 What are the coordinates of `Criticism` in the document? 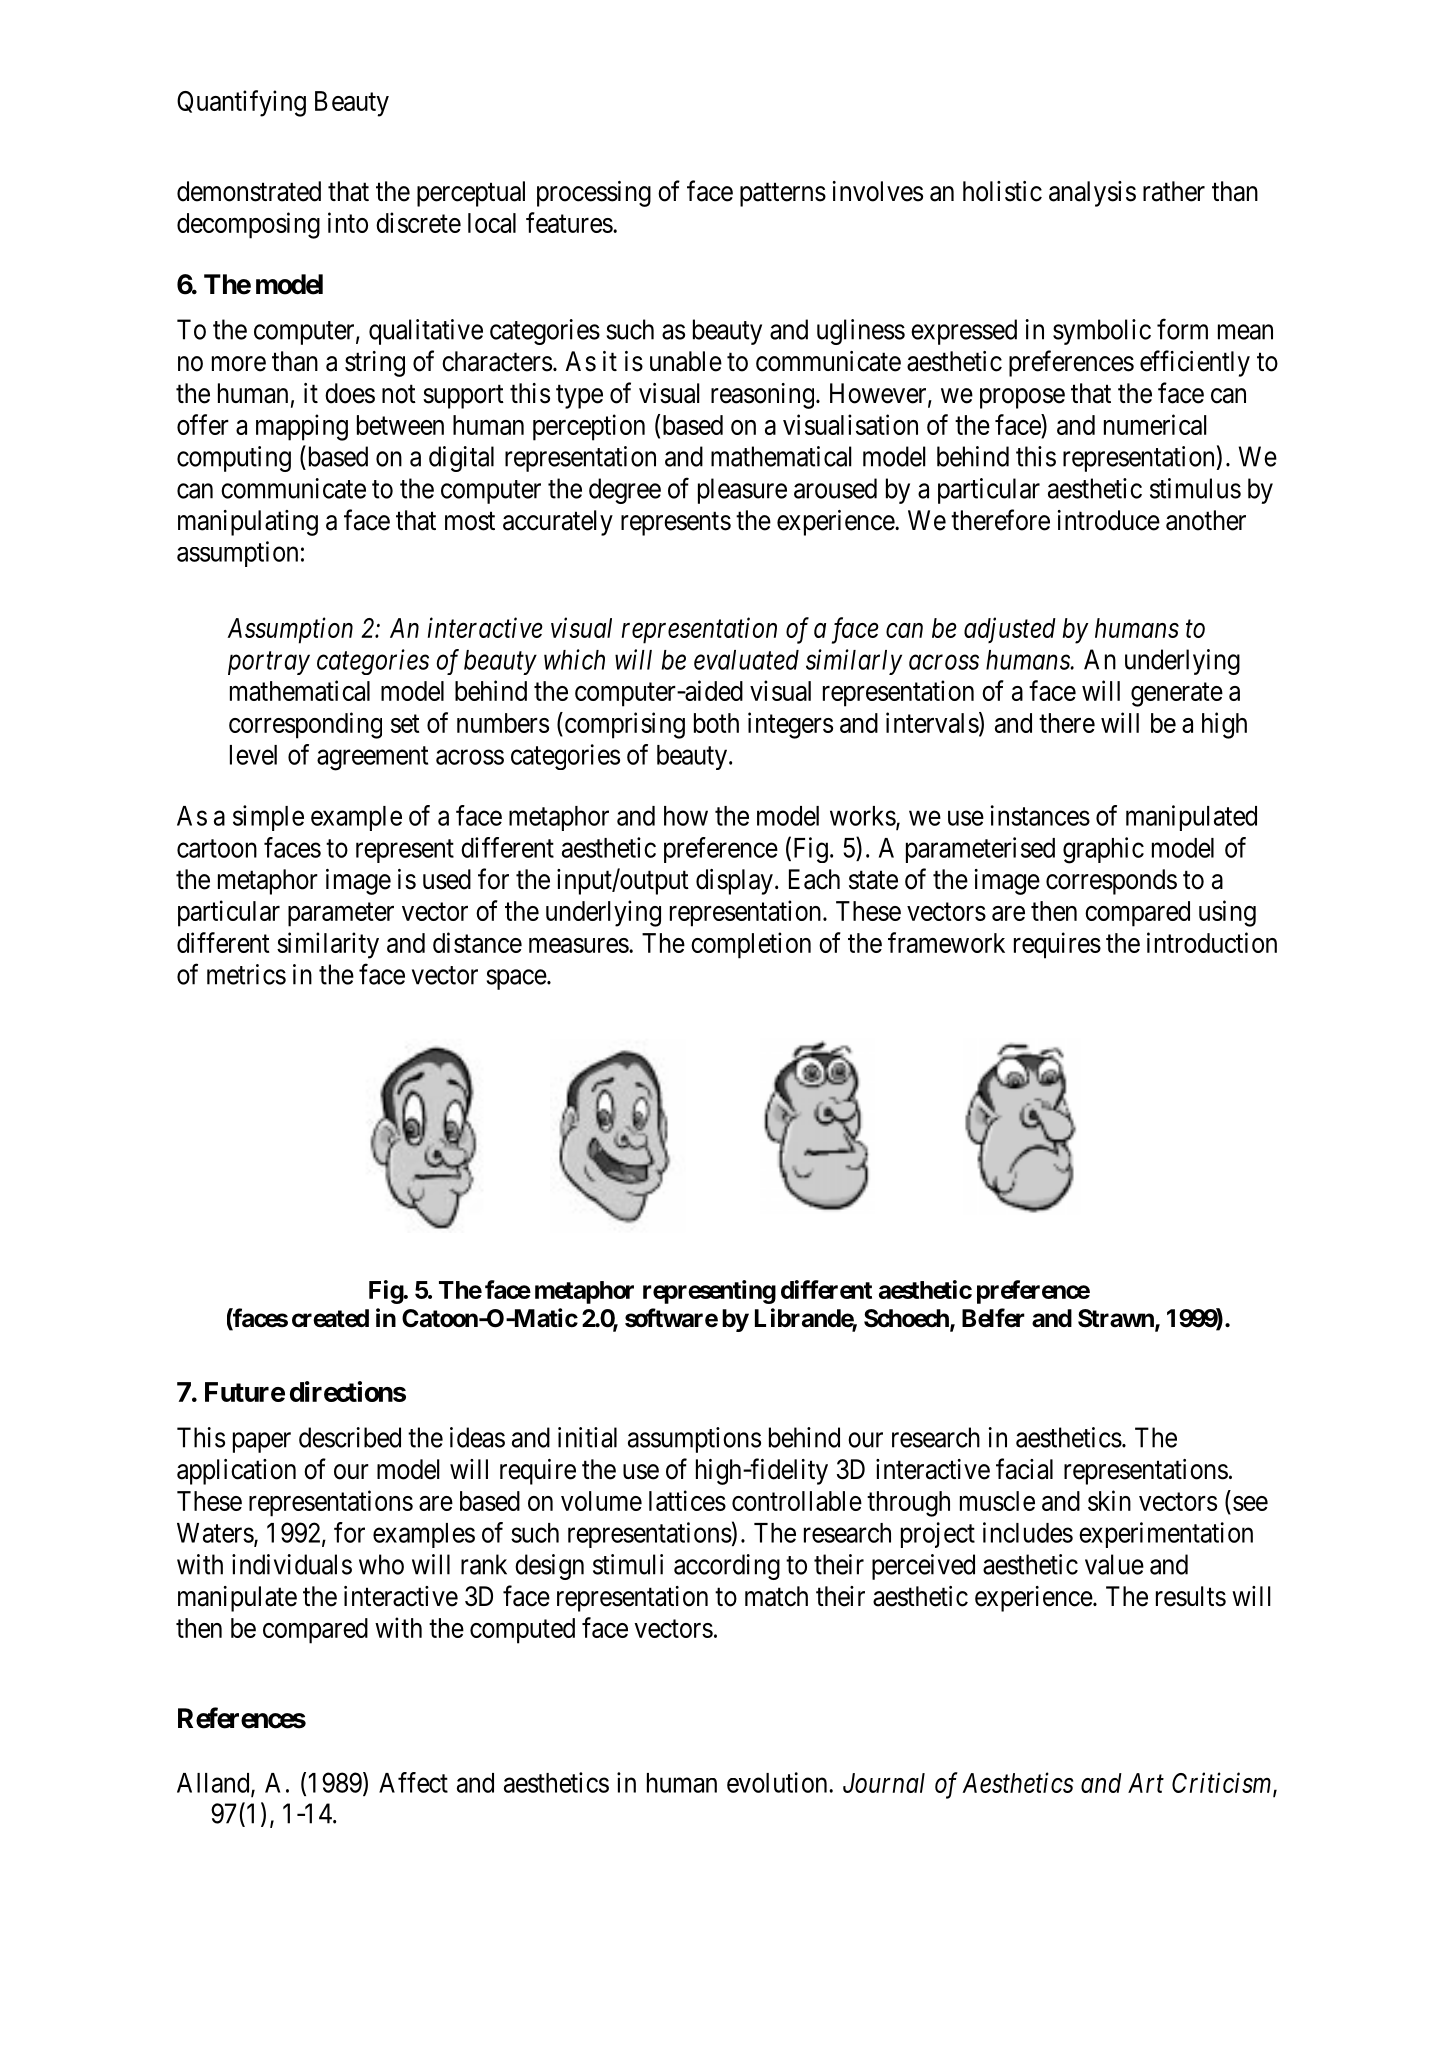 It's located at (1223, 1784).
